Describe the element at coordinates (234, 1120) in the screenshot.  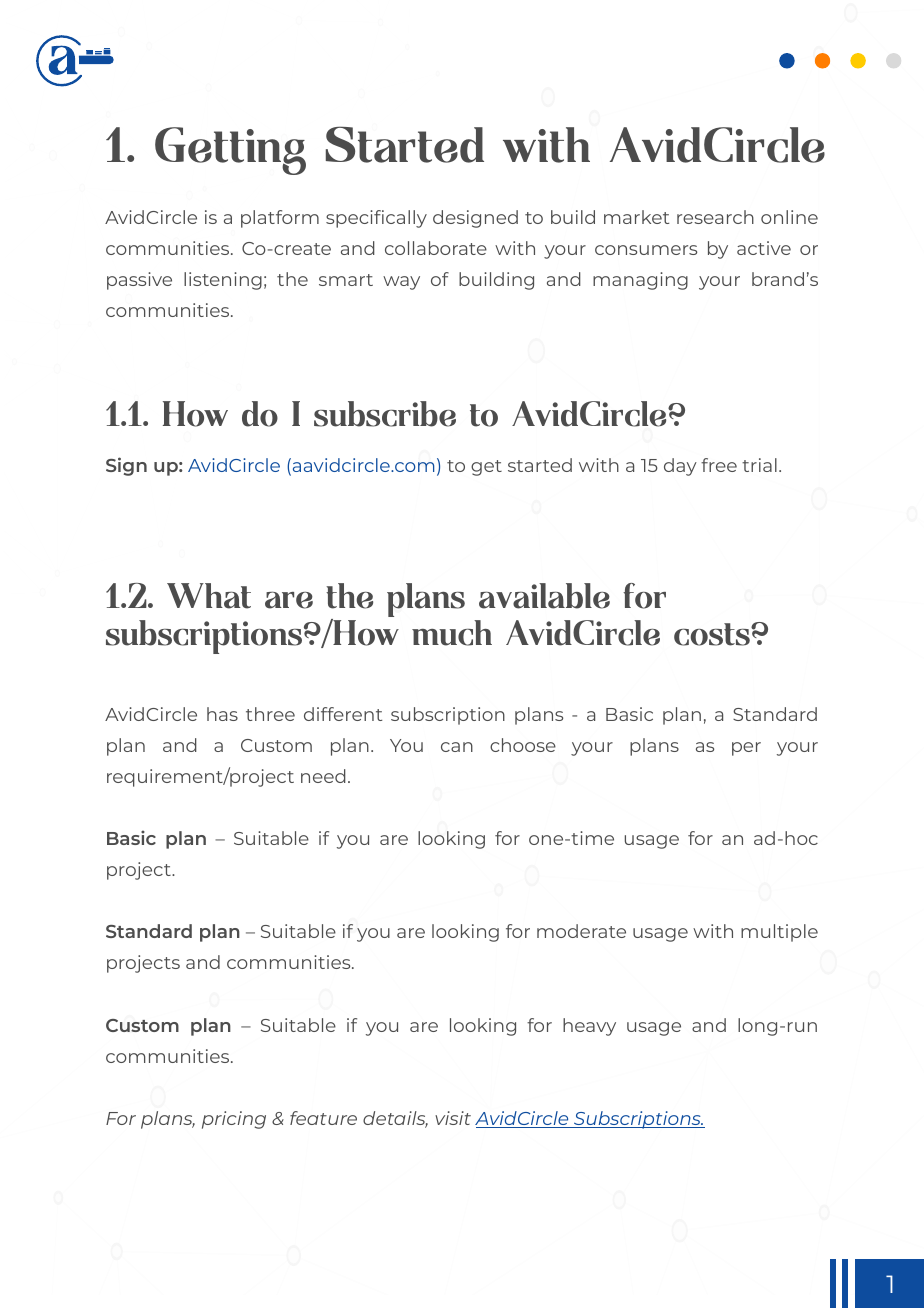
I see `pricing` at that location.
